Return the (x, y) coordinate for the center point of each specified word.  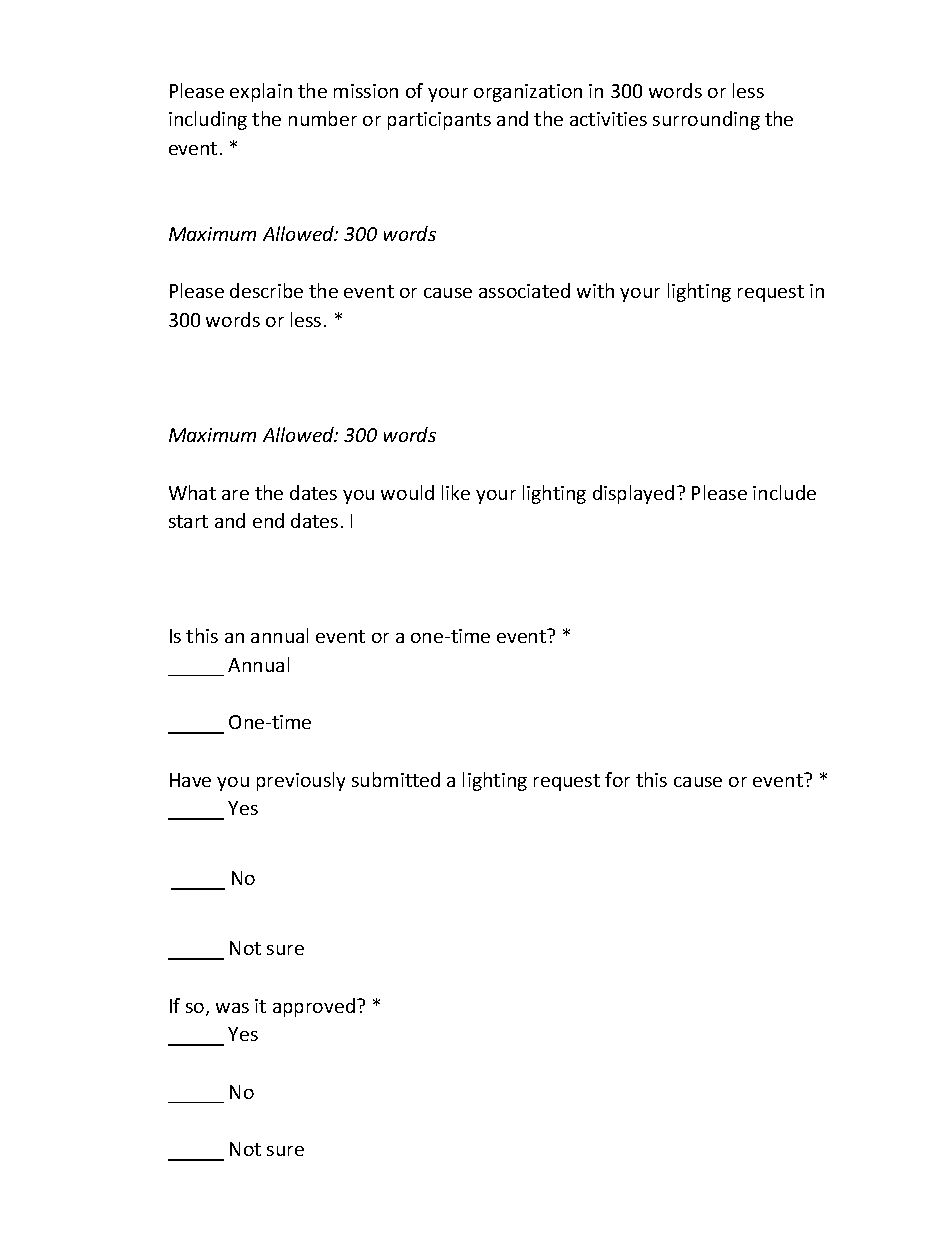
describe (266, 290)
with (595, 290)
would (407, 492)
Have (190, 780)
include (784, 492)
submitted (396, 779)
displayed (633, 494)
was (232, 1008)
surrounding (706, 120)
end (268, 520)
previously (301, 781)
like (456, 492)
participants (439, 121)
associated (524, 290)
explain (261, 92)
